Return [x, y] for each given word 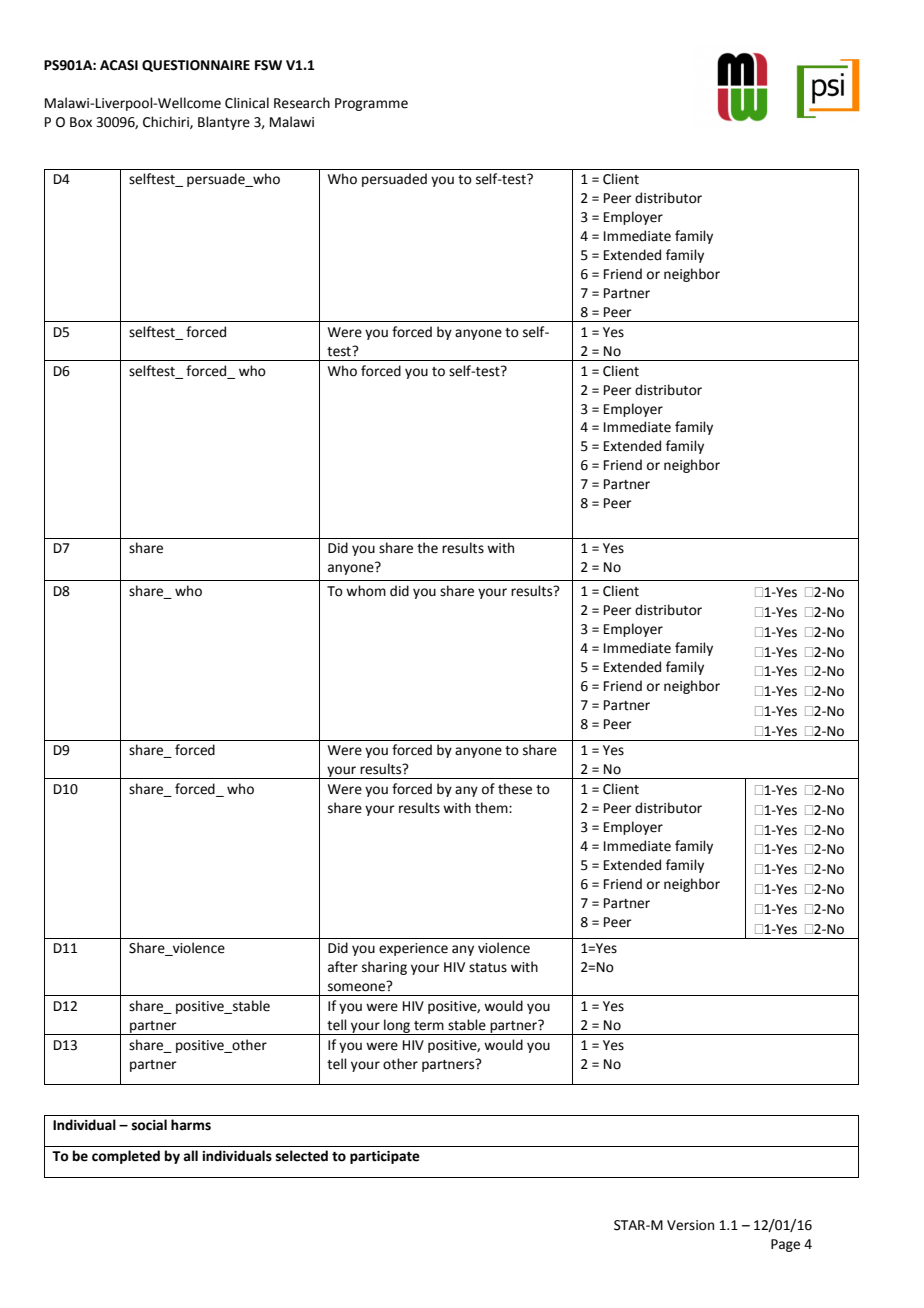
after [343, 967]
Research [302, 103]
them [492, 808]
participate [385, 1157]
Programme [371, 104]
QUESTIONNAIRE [196, 66]
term [429, 1026]
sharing [384, 968]
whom [366, 591]
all [190, 1156]
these [515, 789]
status [488, 968]
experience [413, 949]
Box [81, 122]
